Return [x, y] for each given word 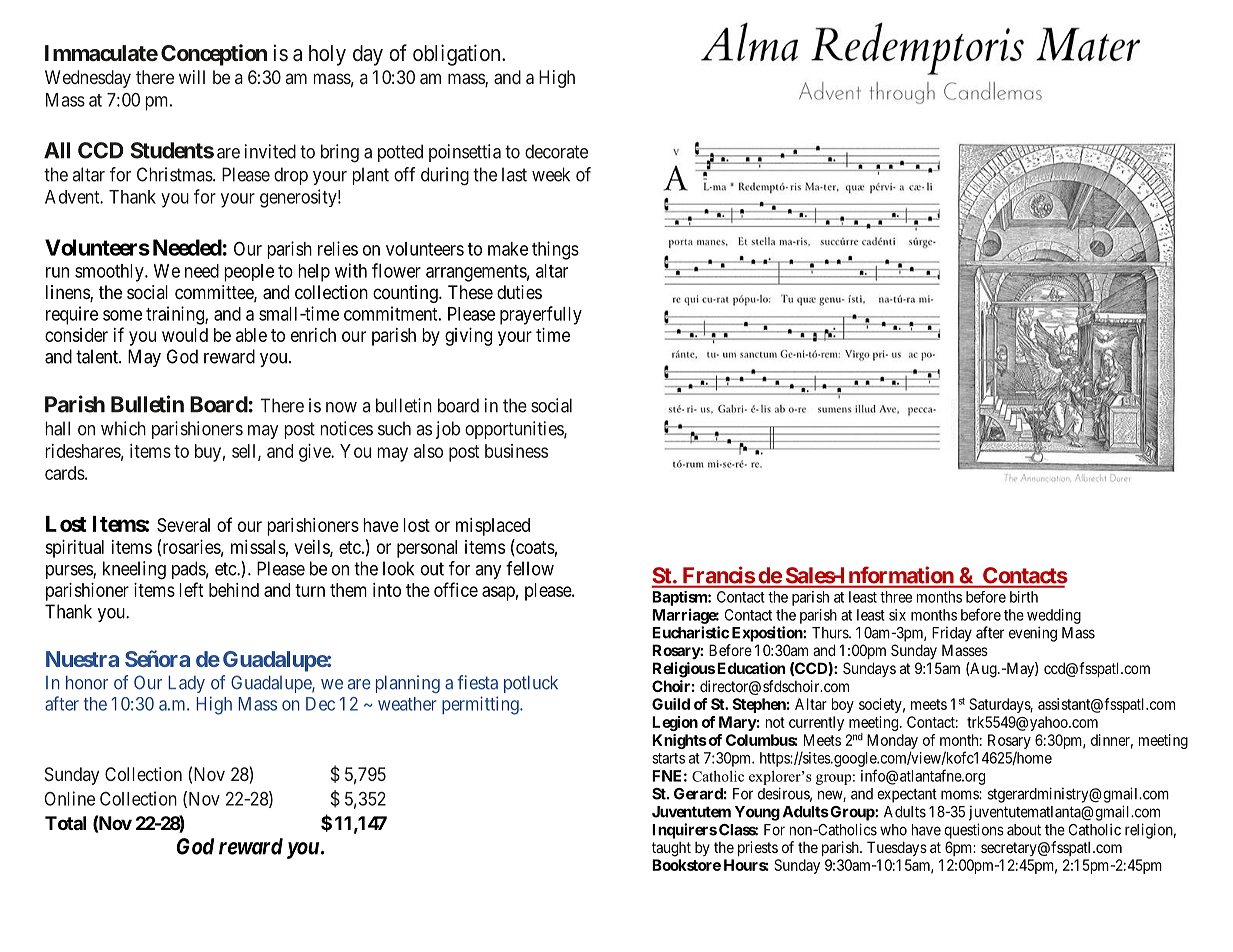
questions [974, 831]
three [896, 597]
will [192, 77]
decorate [556, 151]
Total [65, 823]
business [516, 451]
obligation [458, 55]
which [123, 428]
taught [671, 849]
